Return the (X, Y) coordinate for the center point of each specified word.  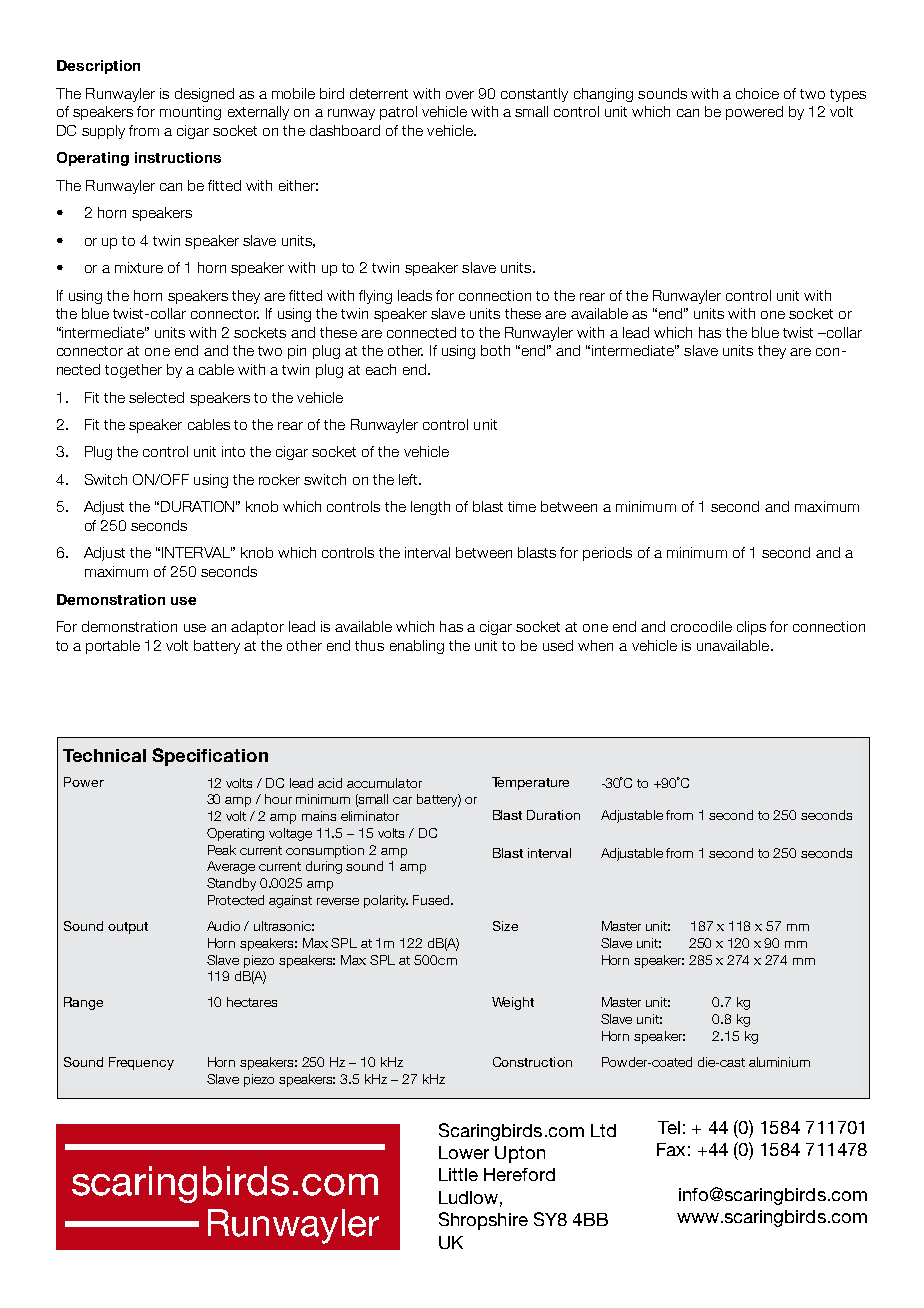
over (460, 95)
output (128, 928)
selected (156, 397)
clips (751, 628)
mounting (190, 113)
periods (607, 554)
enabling (417, 647)
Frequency (141, 1063)
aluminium (779, 1062)
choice (757, 93)
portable (113, 647)
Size (505, 926)
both (495, 350)
